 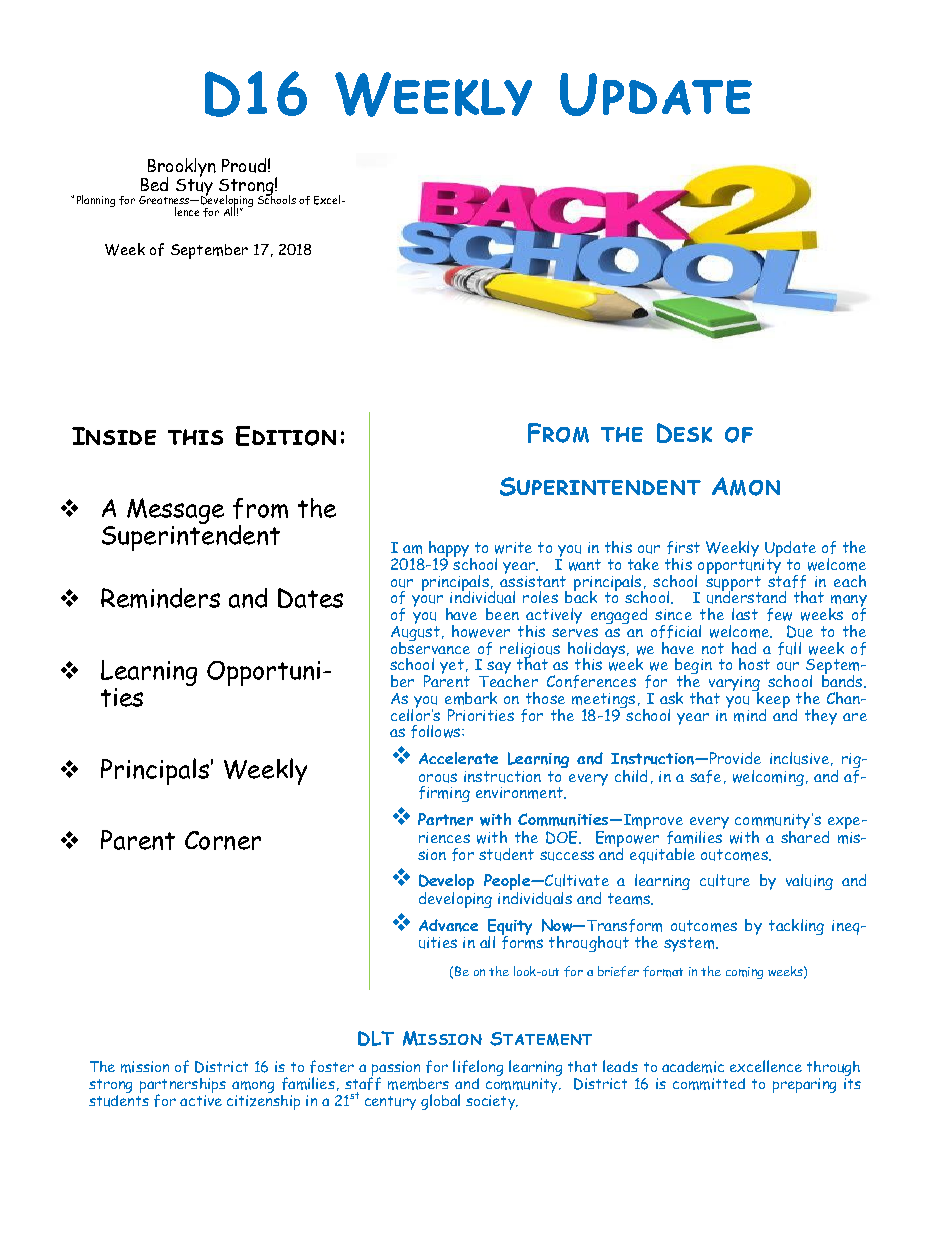 What do you see at coordinates (684, 433) in the document?
I see `Desk` at bounding box center [684, 433].
